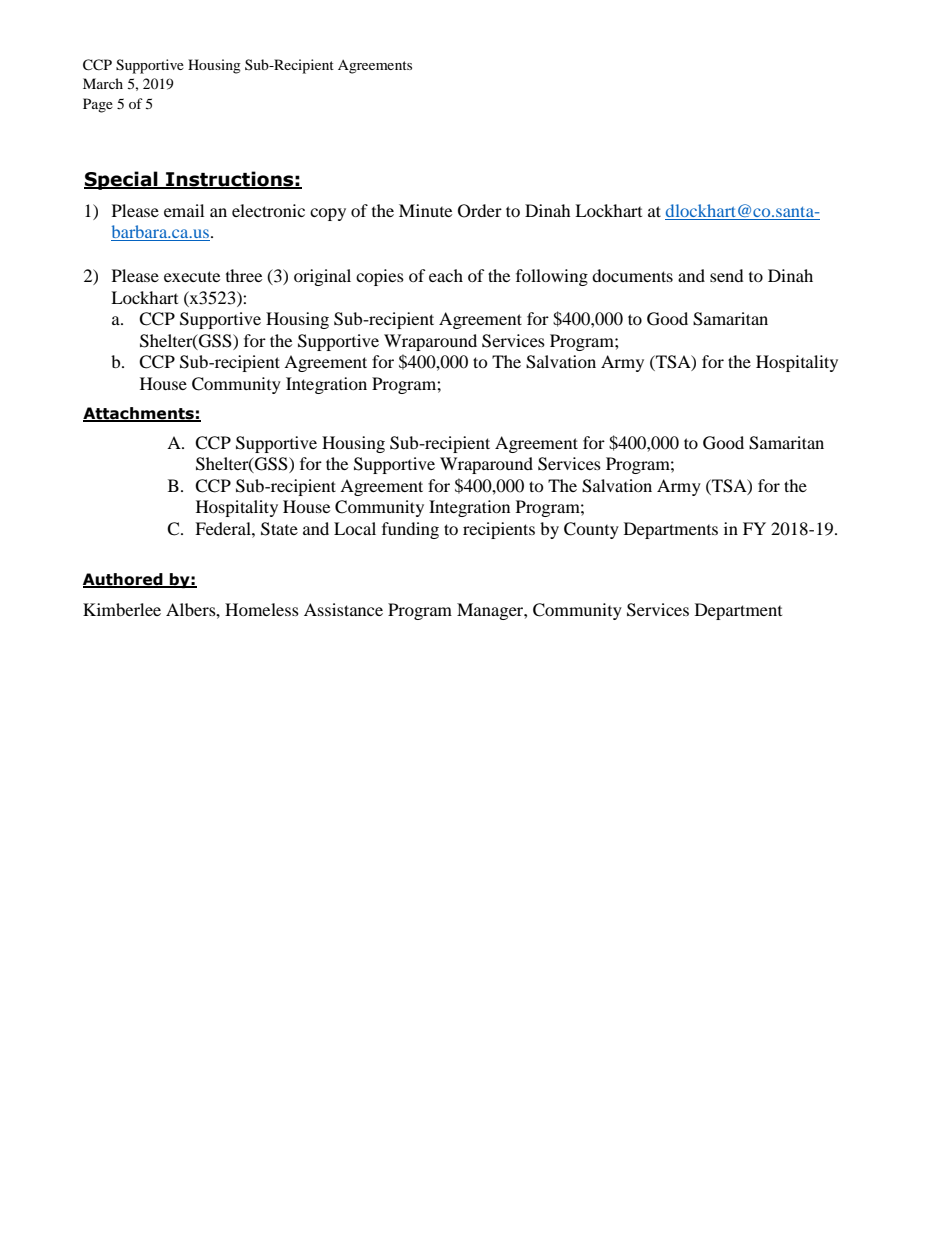 Image resolution: width=952 pixels, height=1233 pixels. What do you see at coordinates (480, 211) in the document?
I see `Order` at bounding box center [480, 211].
